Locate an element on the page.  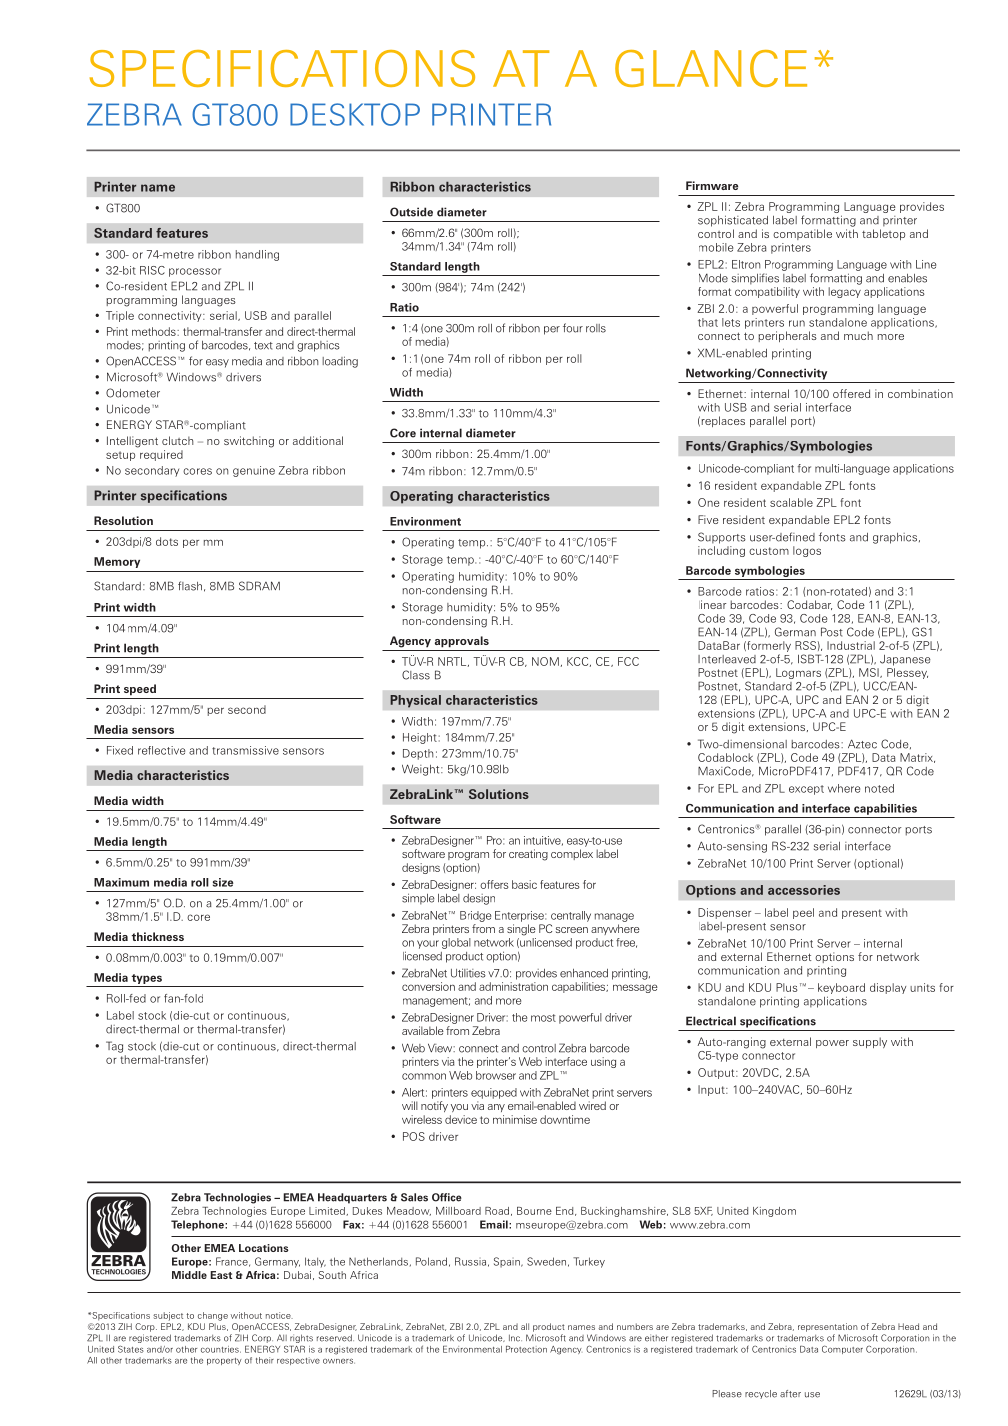
Outside is located at coordinates (411, 212).
